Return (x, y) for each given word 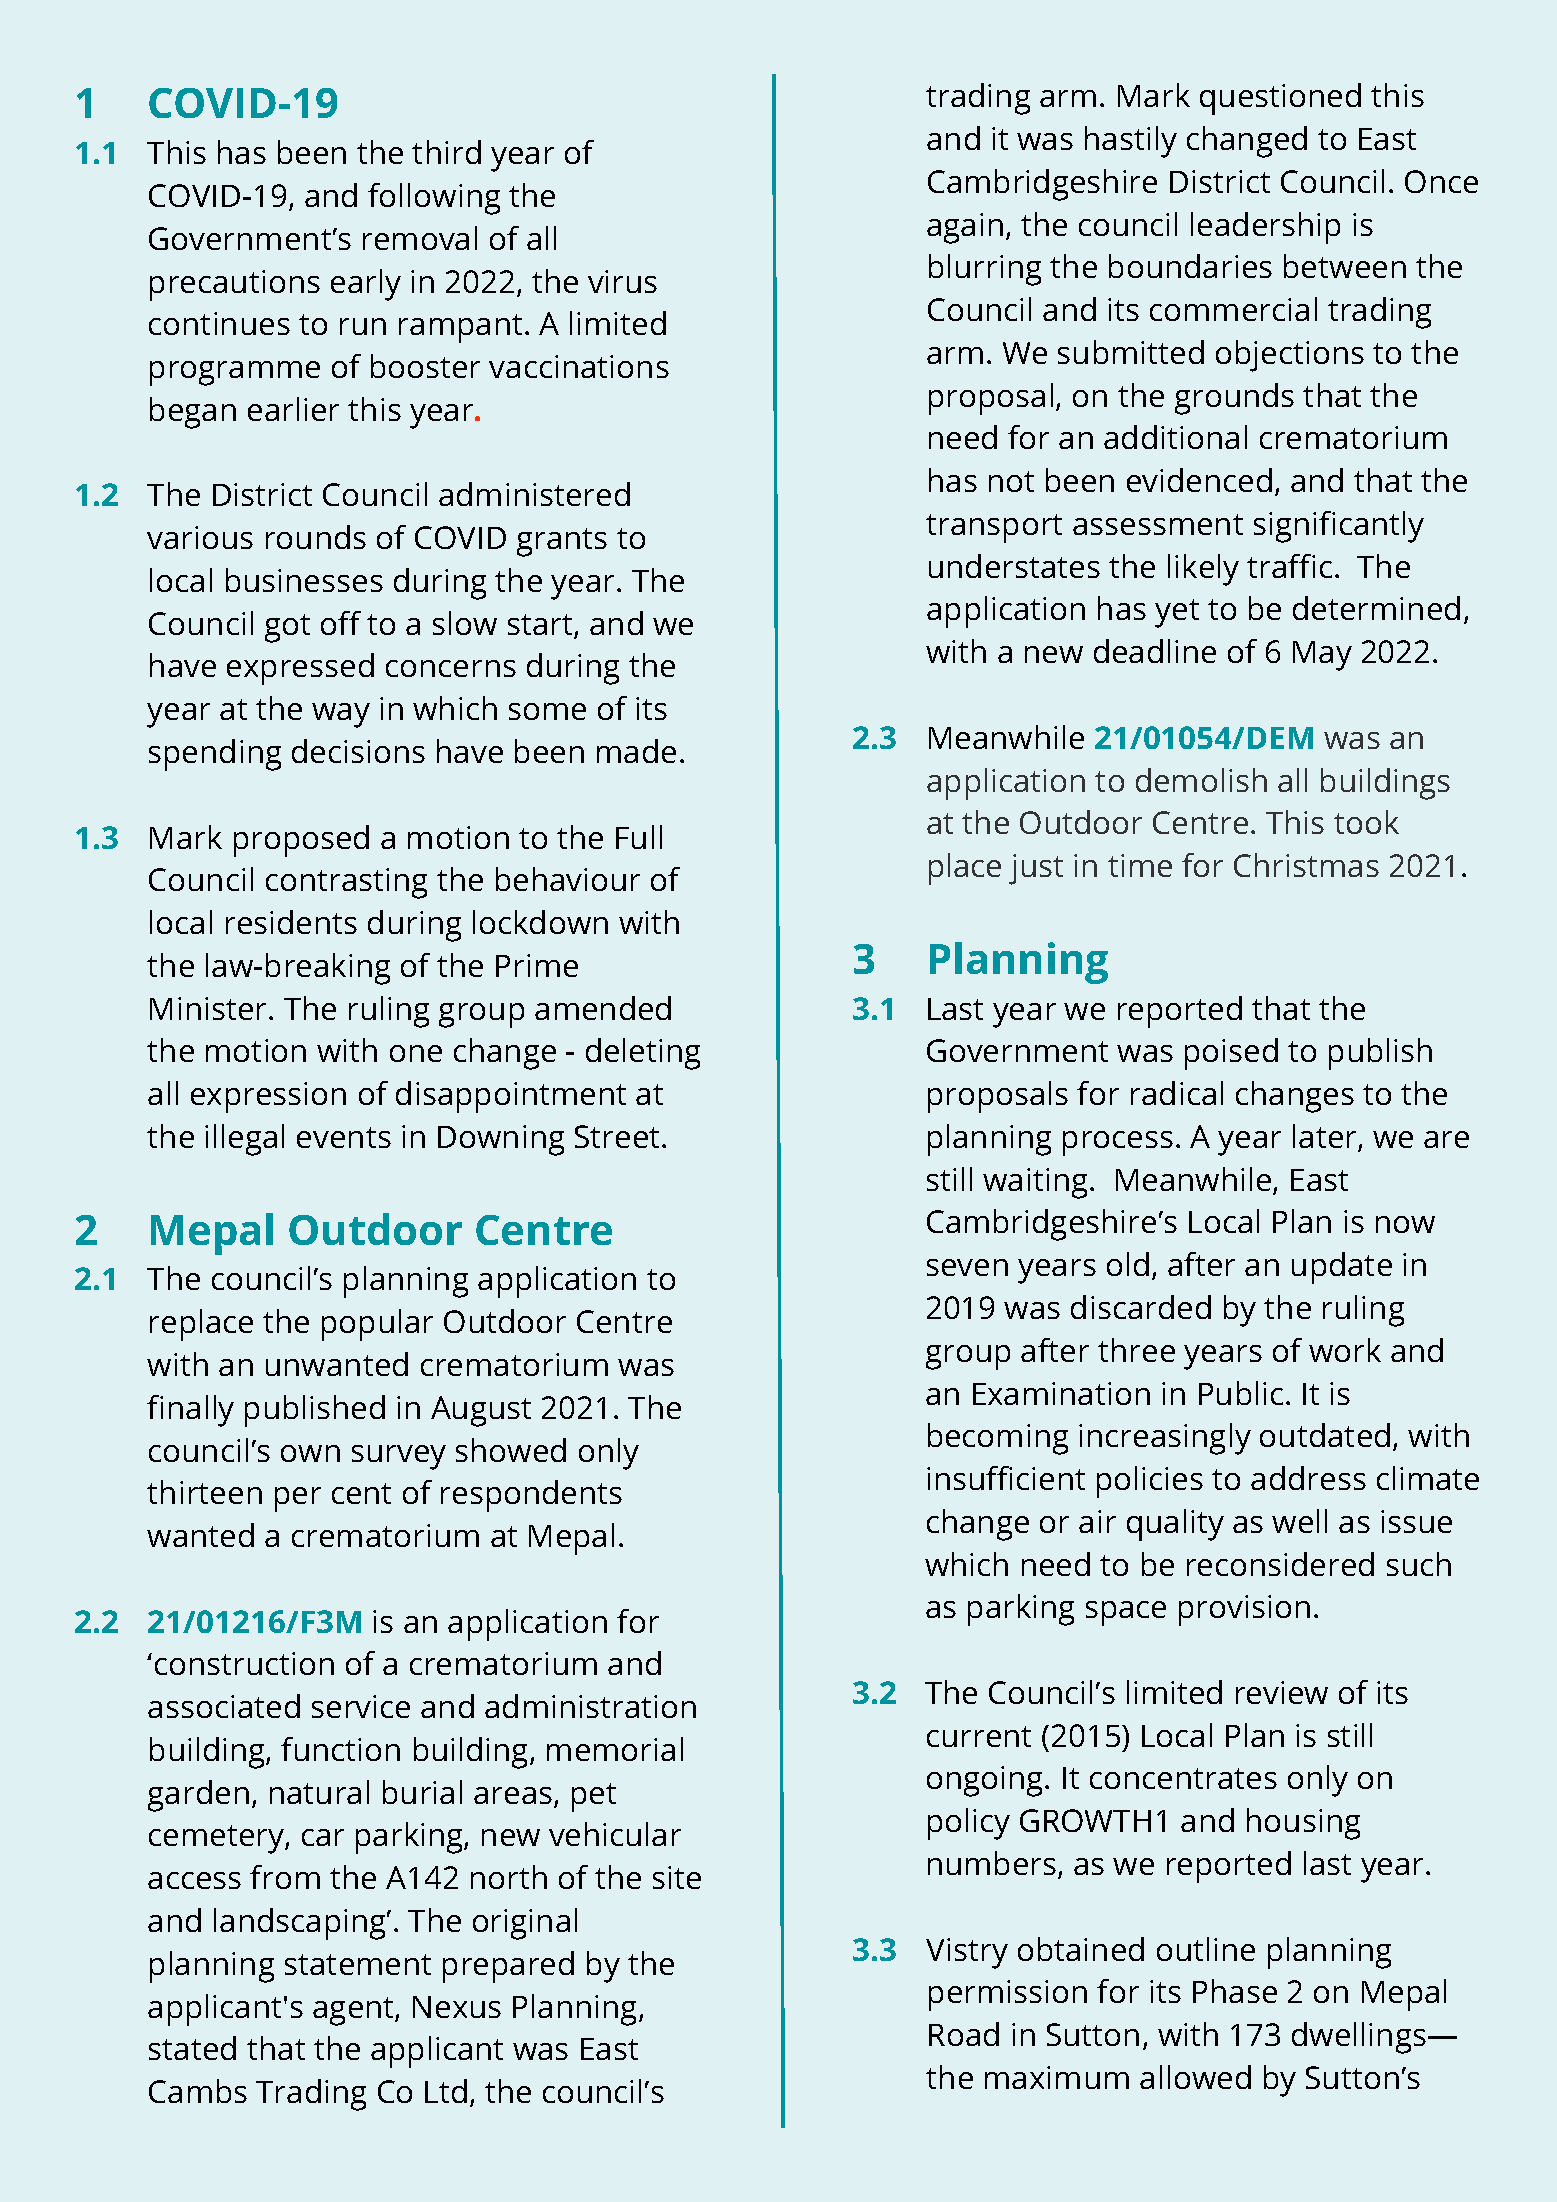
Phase (1235, 1991)
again (965, 228)
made (636, 751)
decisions (358, 751)
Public (1241, 1393)
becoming (998, 1439)
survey (399, 1457)
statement (358, 1964)
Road (964, 2034)
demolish (1201, 780)
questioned (1280, 99)
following (434, 199)
